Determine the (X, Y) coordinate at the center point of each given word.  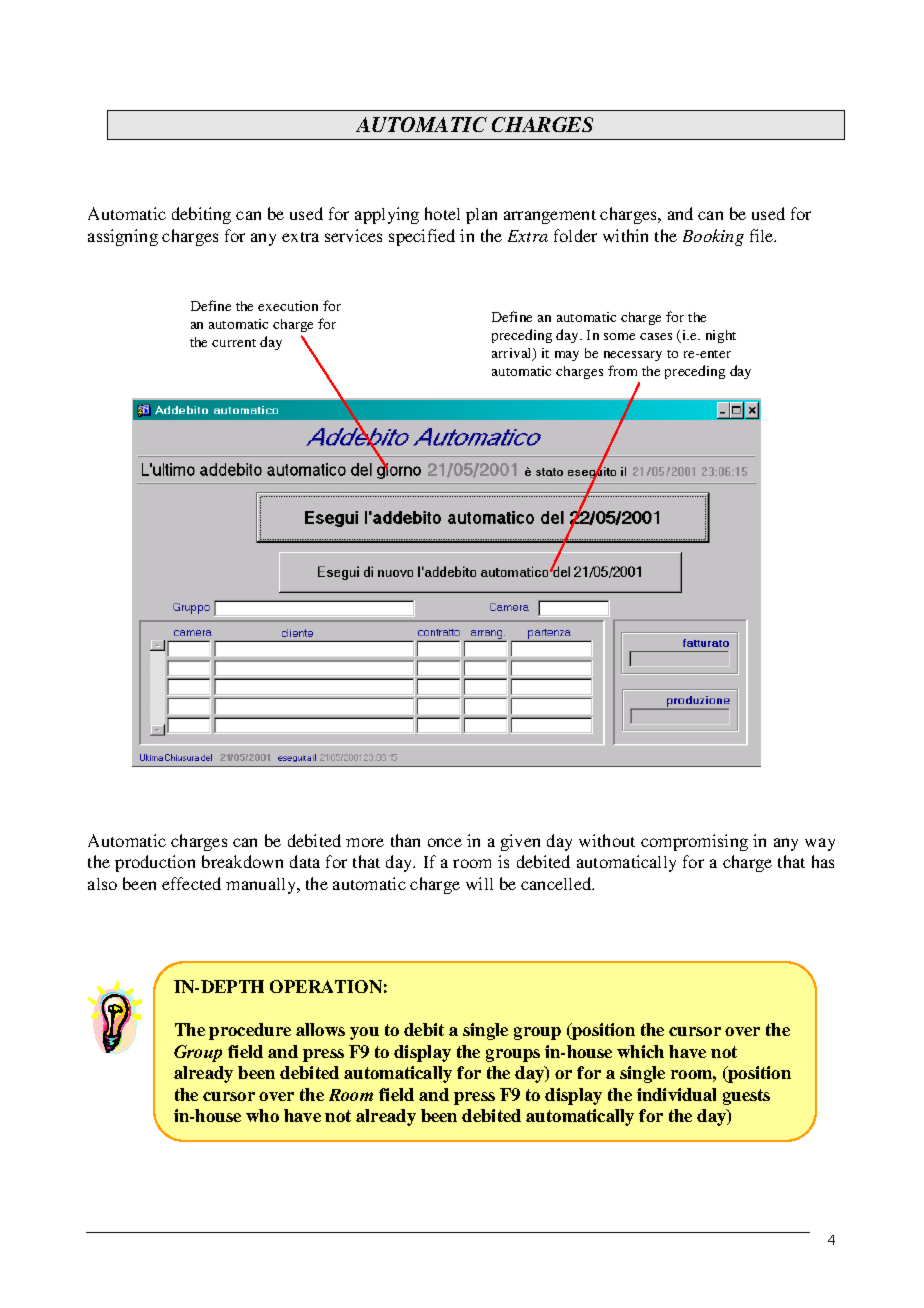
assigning (123, 237)
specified (422, 237)
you (364, 1033)
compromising (694, 842)
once (445, 842)
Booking (713, 237)
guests (746, 1097)
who (262, 1115)
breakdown (242, 861)
